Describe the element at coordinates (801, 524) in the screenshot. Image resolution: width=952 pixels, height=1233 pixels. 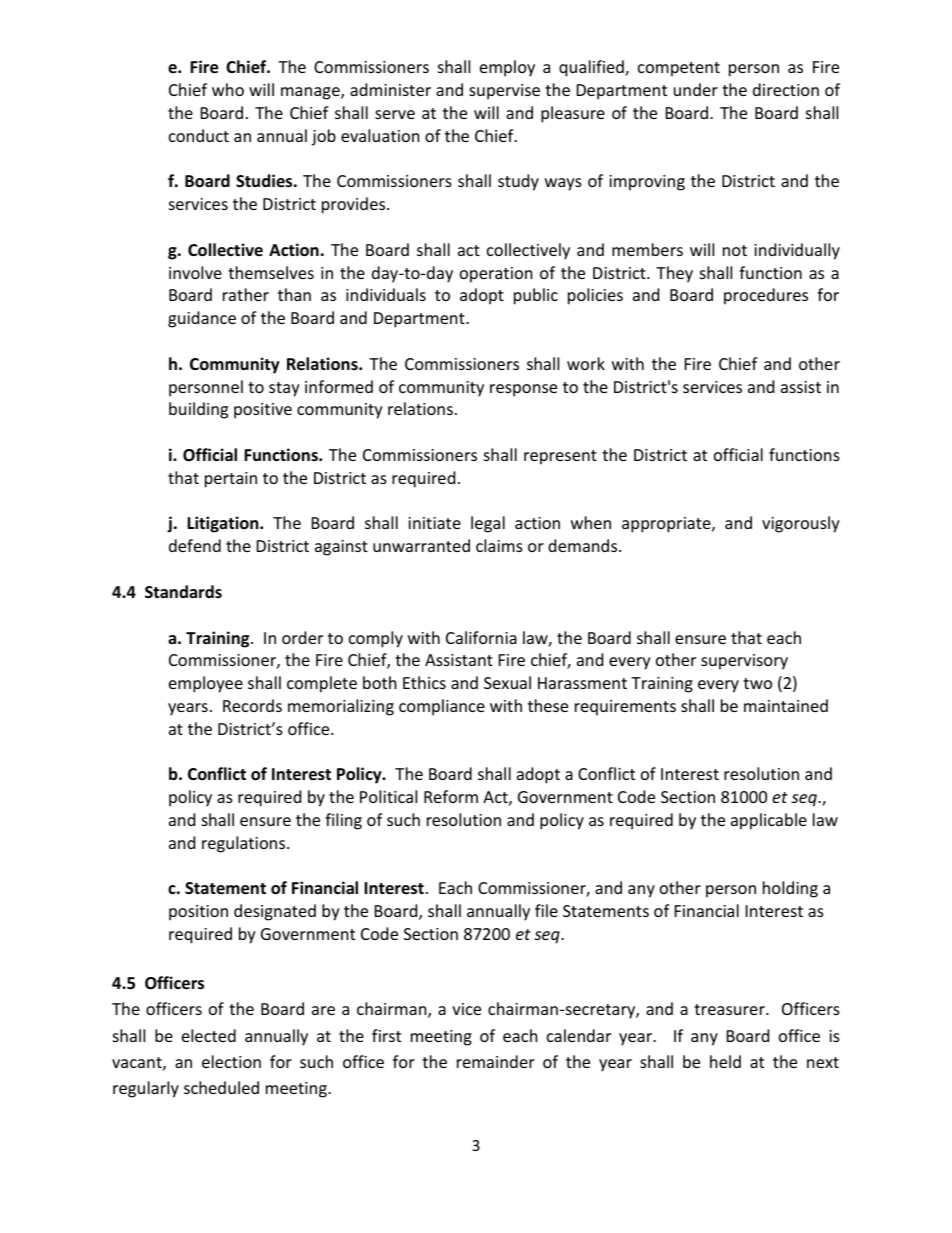
I see `vigorously` at that location.
